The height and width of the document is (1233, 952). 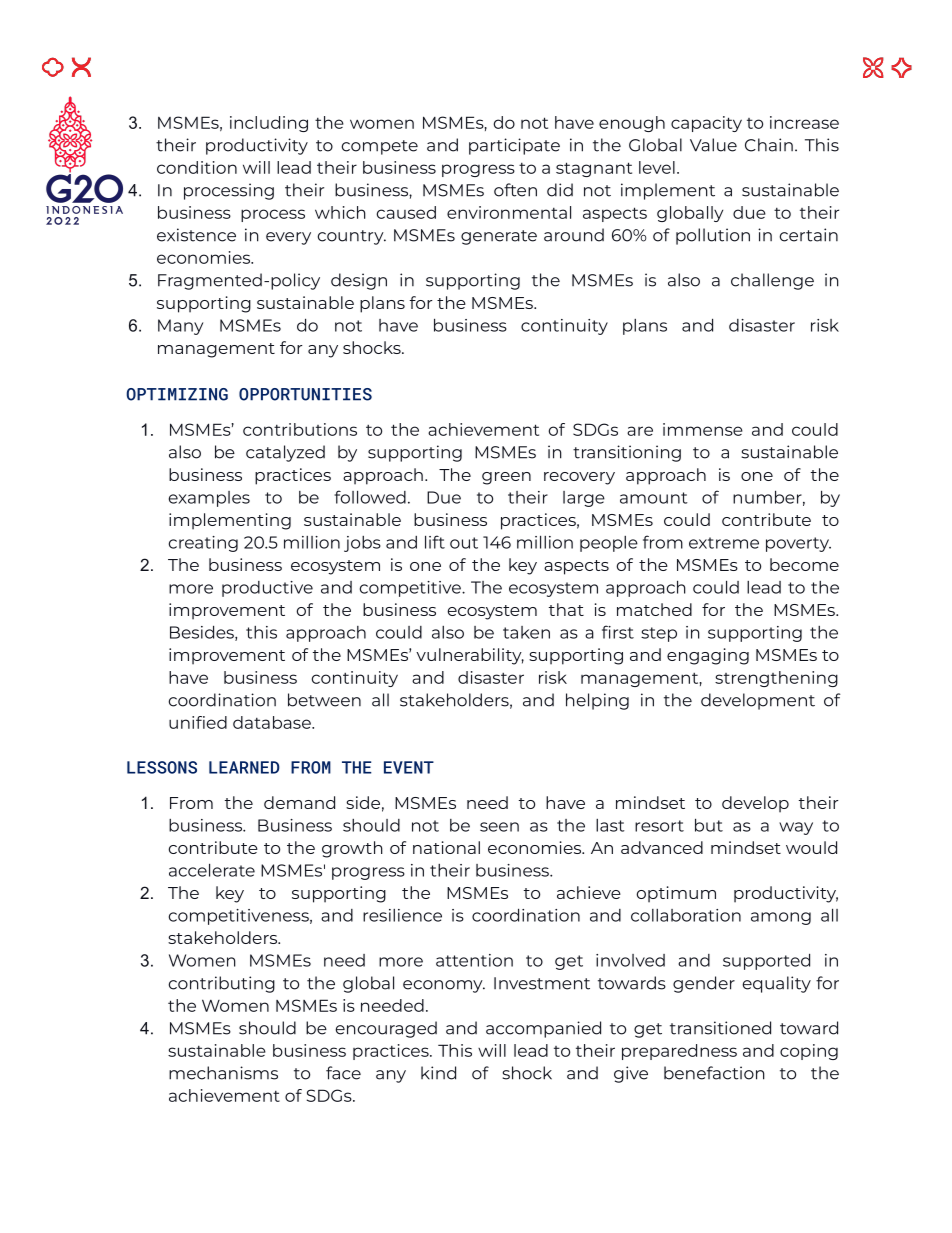 I want to click on participate, so click(x=514, y=146).
